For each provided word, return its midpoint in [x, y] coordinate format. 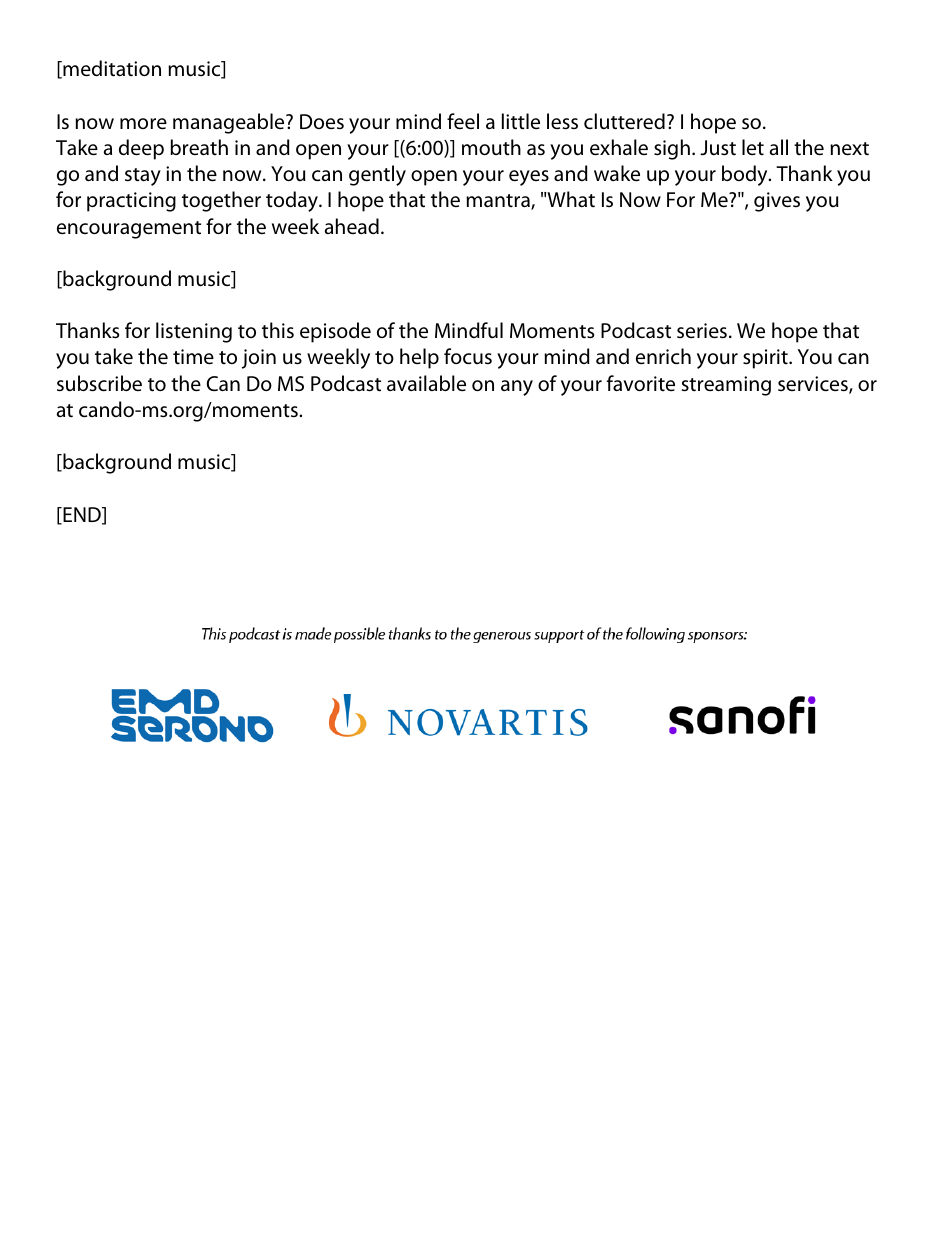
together [221, 201]
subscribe [99, 383]
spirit [766, 359]
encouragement [129, 230]
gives [777, 202]
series [702, 331]
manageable [230, 123]
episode [335, 332]
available [426, 383]
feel [463, 121]
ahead [352, 226]
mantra [499, 202]
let [753, 147]
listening [194, 332]
